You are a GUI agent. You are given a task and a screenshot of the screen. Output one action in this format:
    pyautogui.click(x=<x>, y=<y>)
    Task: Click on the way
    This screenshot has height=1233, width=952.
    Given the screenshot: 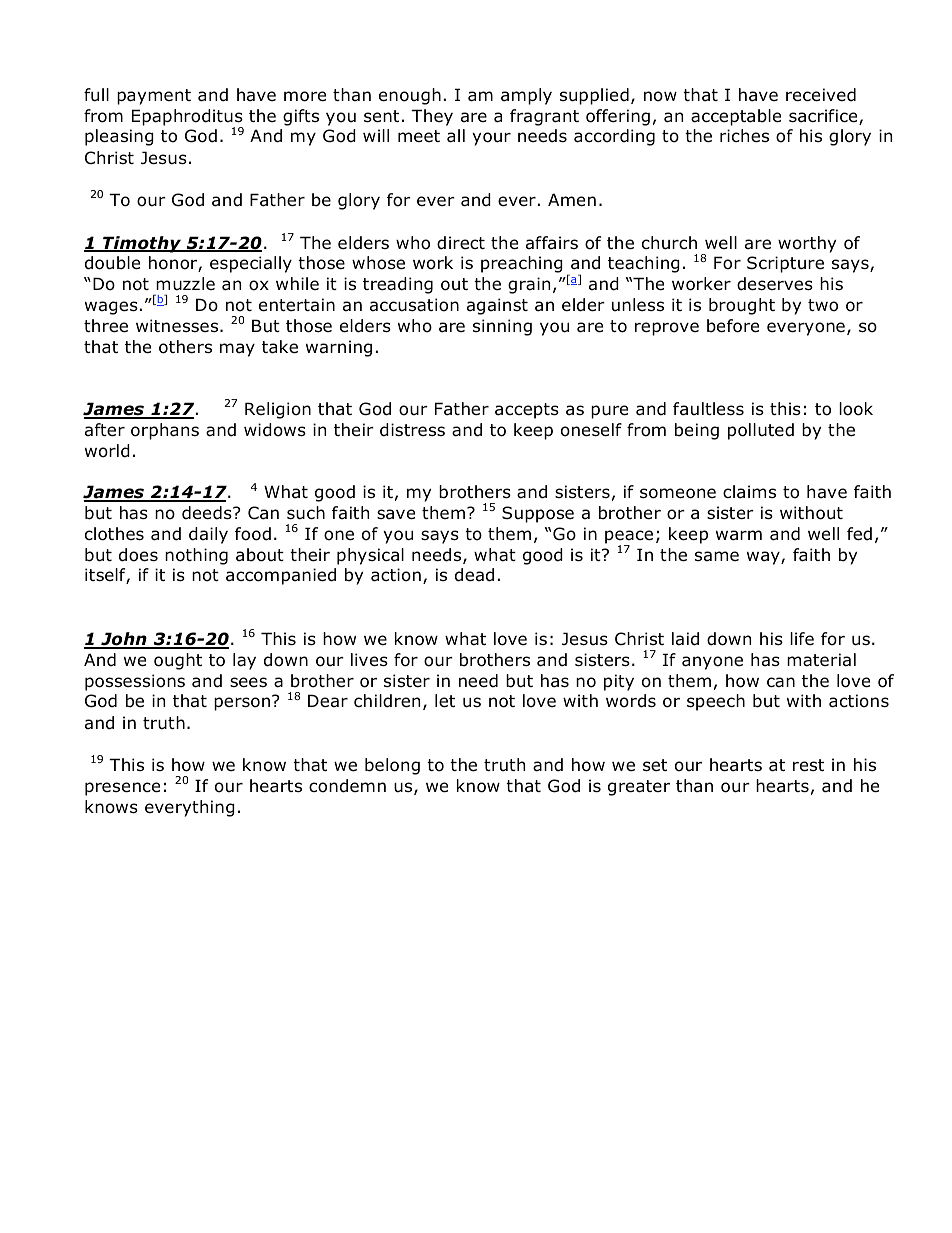 What is the action you would take?
    pyautogui.click(x=764, y=558)
